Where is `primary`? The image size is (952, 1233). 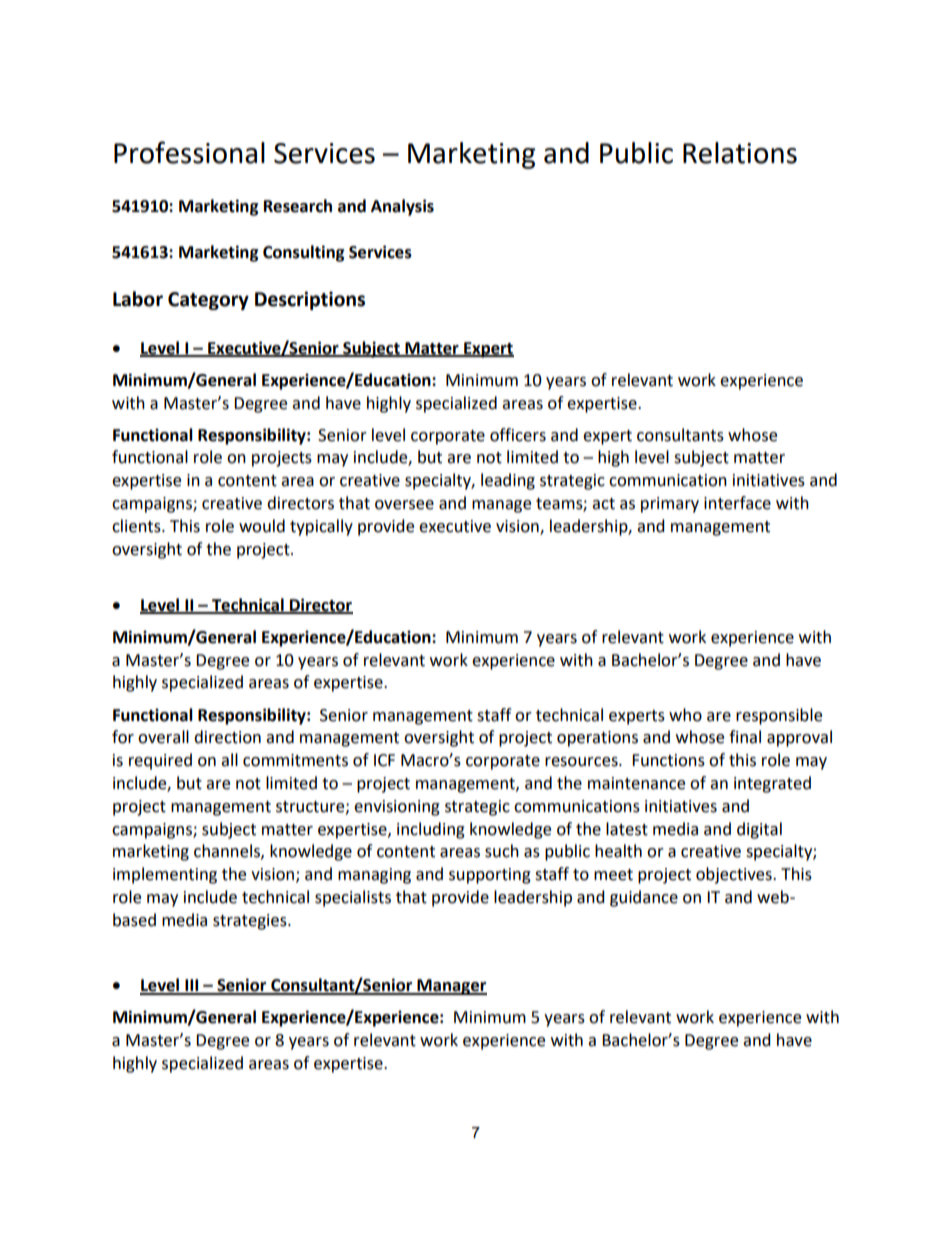
primary is located at coordinates (670, 505).
